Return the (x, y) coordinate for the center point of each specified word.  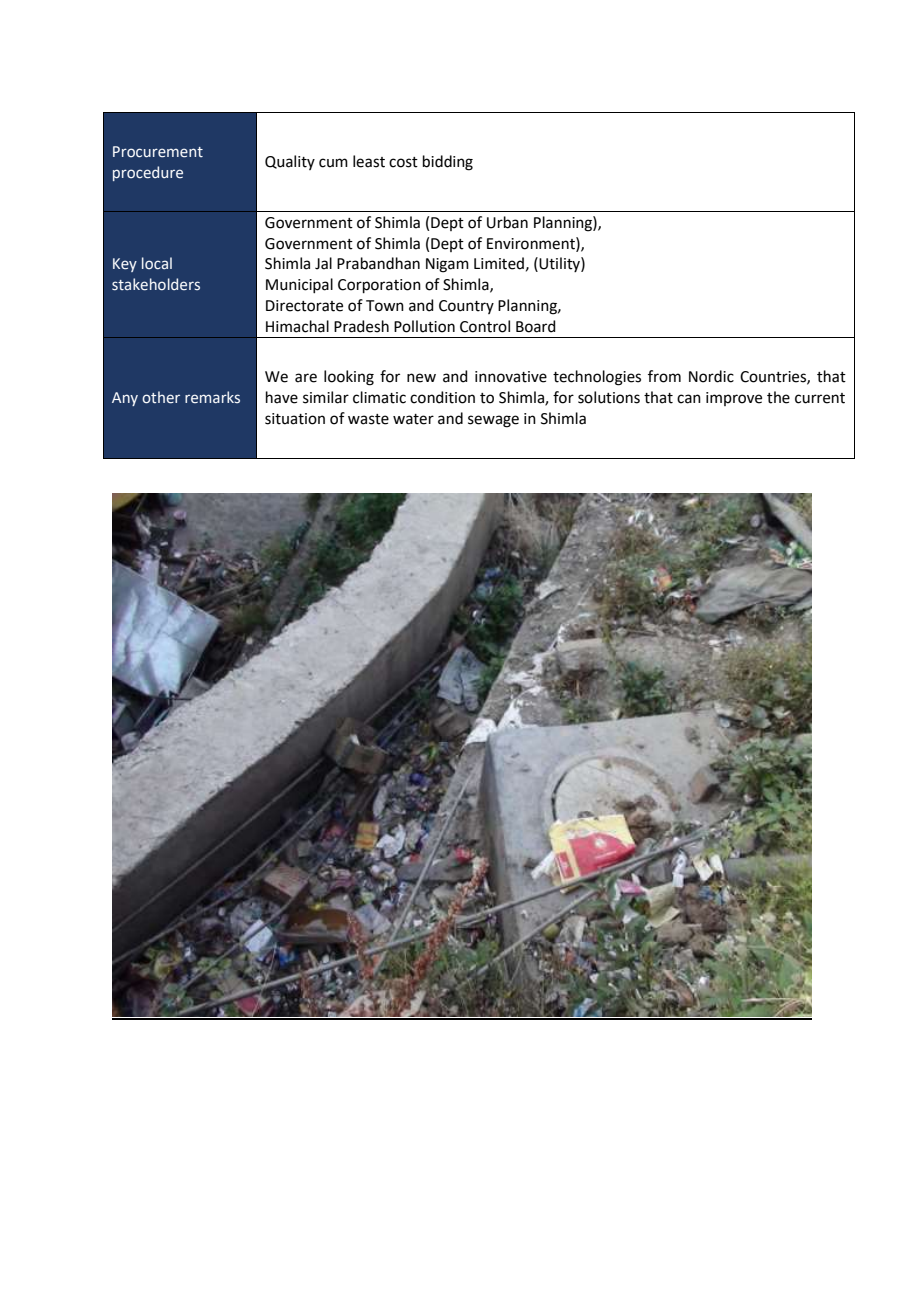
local (157, 263)
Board (536, 326)
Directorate (304, 306)
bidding (448, 163)
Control (485, 326)
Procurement (158, 152)
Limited (499, 263)
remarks (212, 397)
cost (403, 162)
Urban (507, 222)
